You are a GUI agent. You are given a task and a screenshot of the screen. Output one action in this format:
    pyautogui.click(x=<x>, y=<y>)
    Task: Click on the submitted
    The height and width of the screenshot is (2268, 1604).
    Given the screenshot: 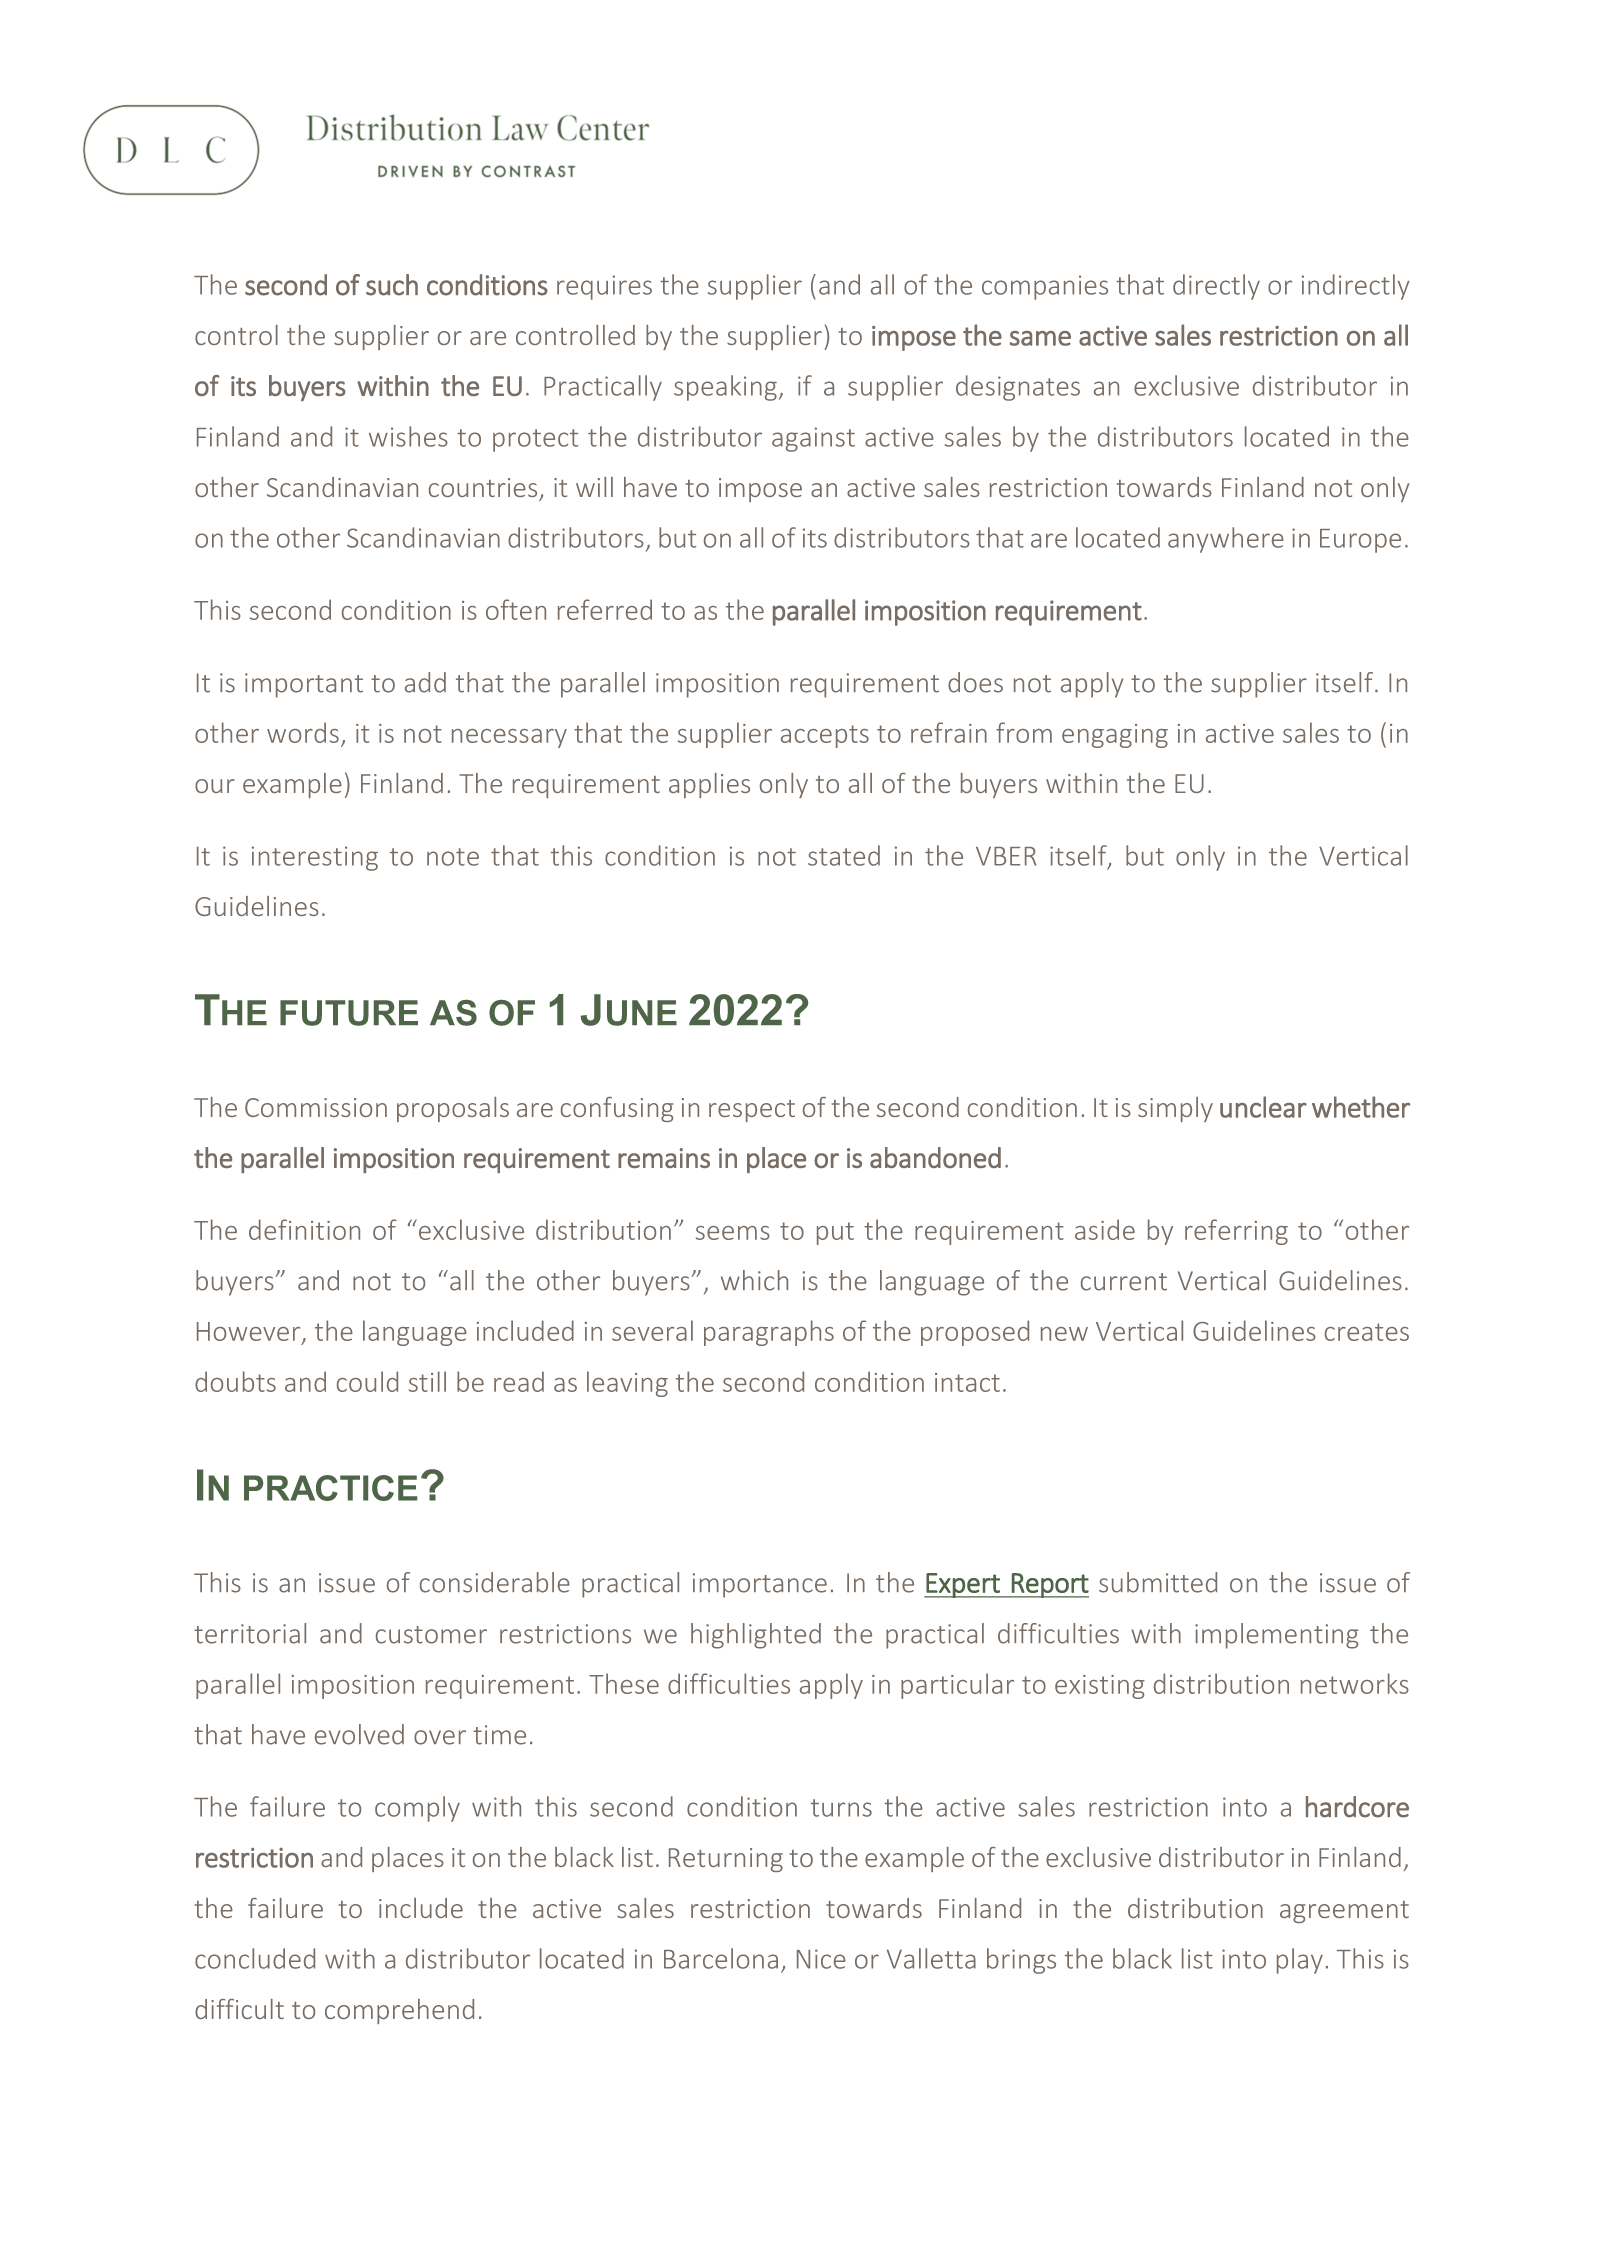 What is the action you would take?
    pyautogui.click(x=1158, y=1582)
